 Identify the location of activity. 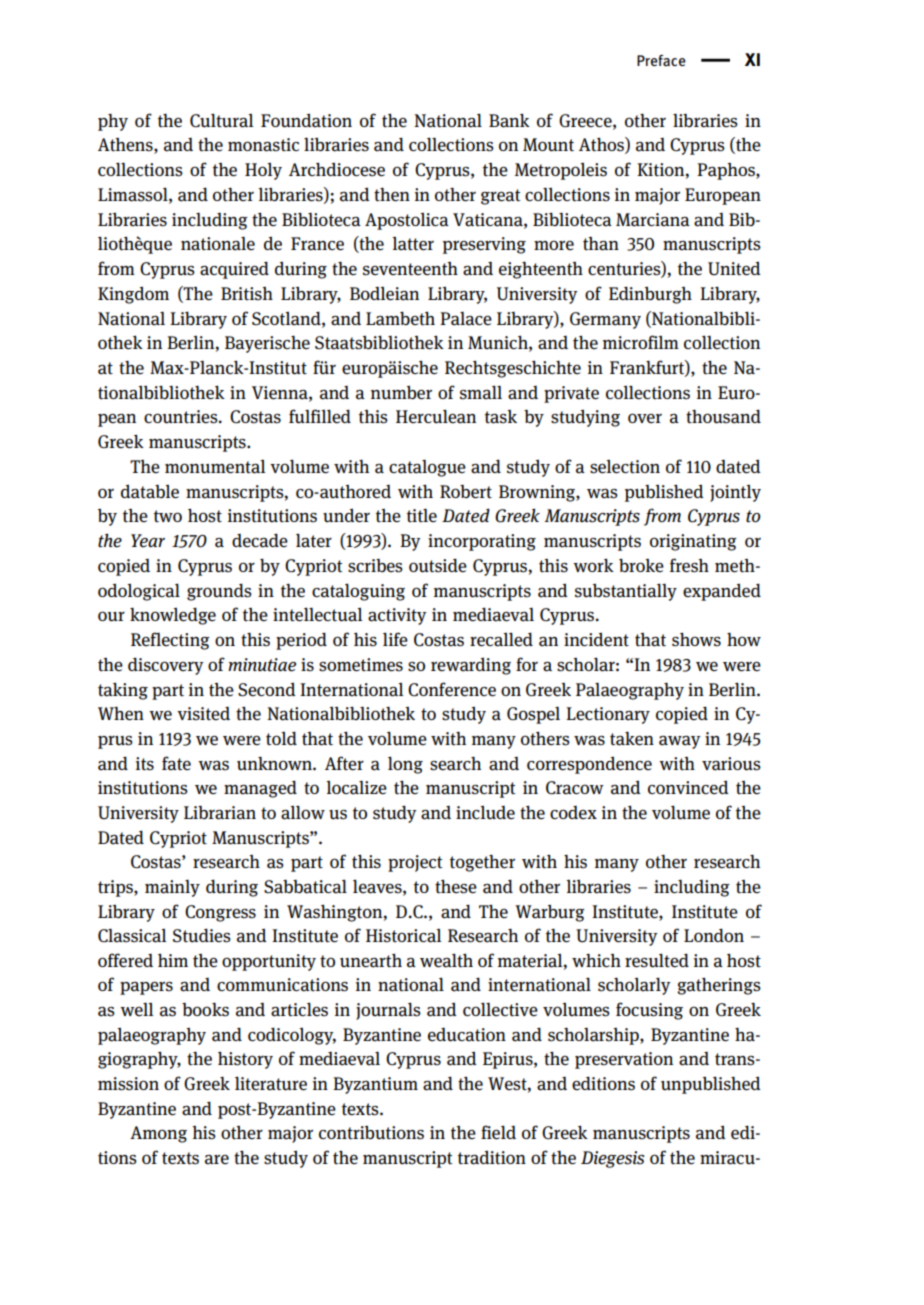
(397, 616).
